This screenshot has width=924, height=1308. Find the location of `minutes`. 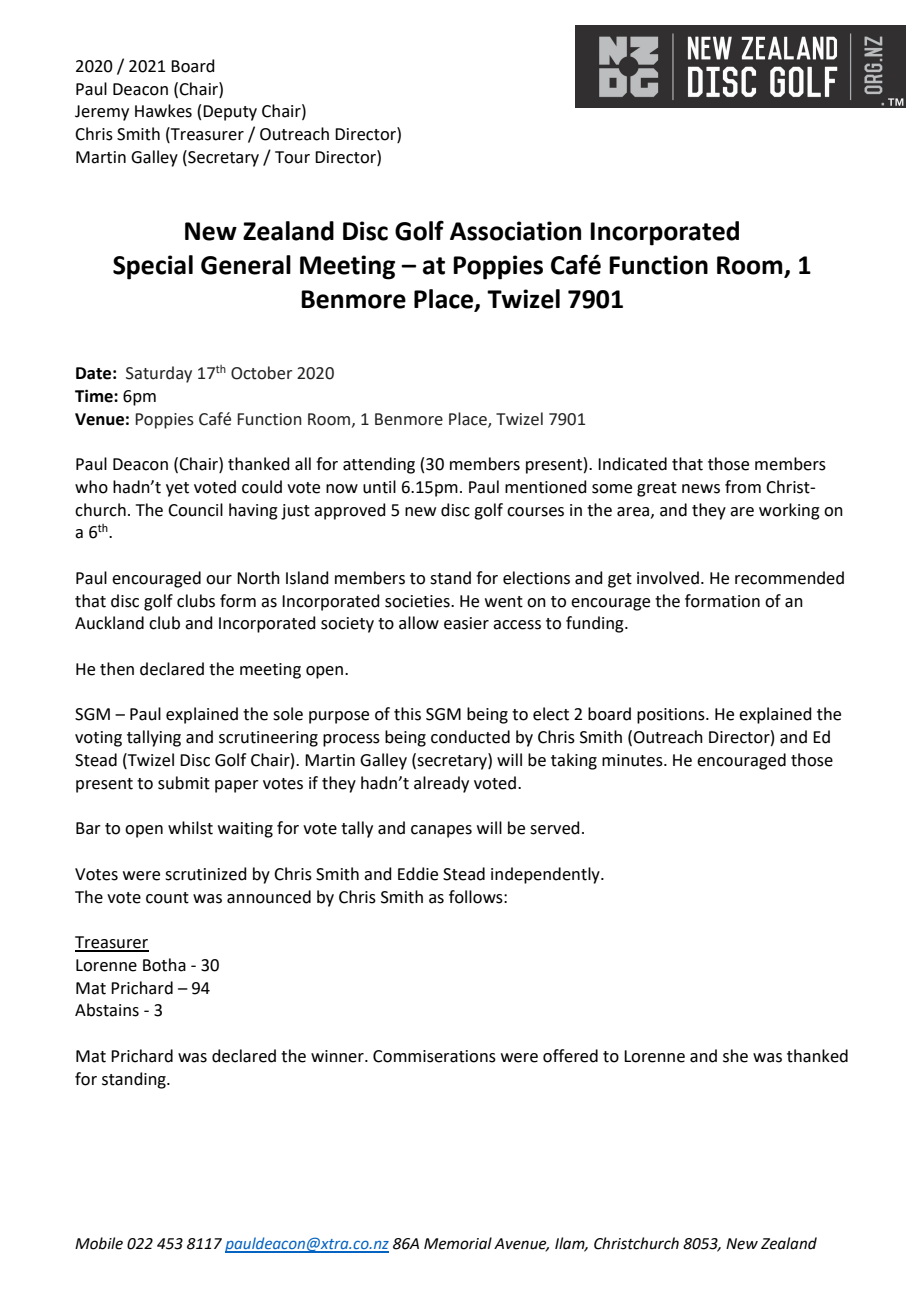

minutes is located at coordinates (633, 760).
